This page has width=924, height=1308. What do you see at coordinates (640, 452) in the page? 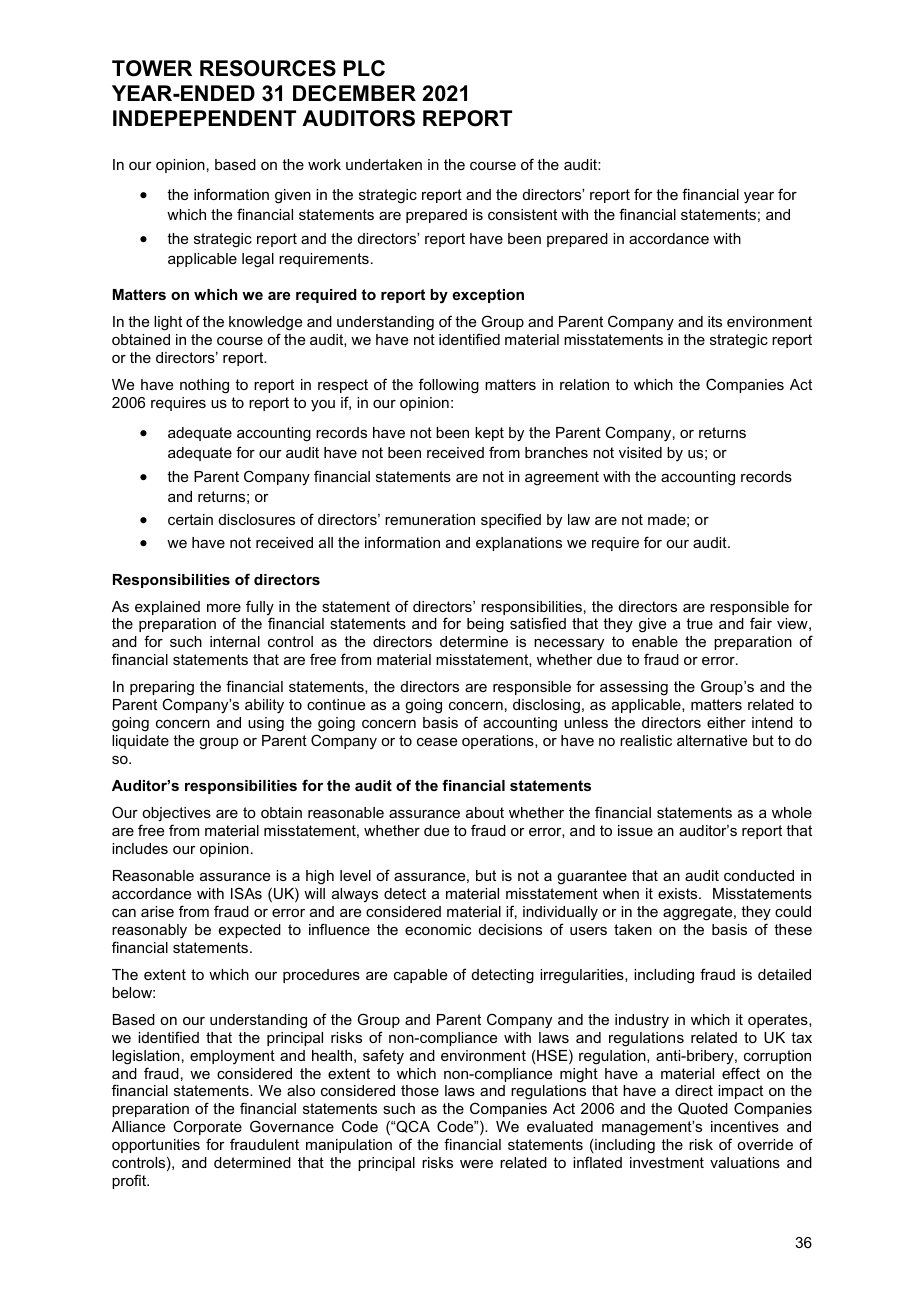
I see `visited` at bounding box center [640, 452].
